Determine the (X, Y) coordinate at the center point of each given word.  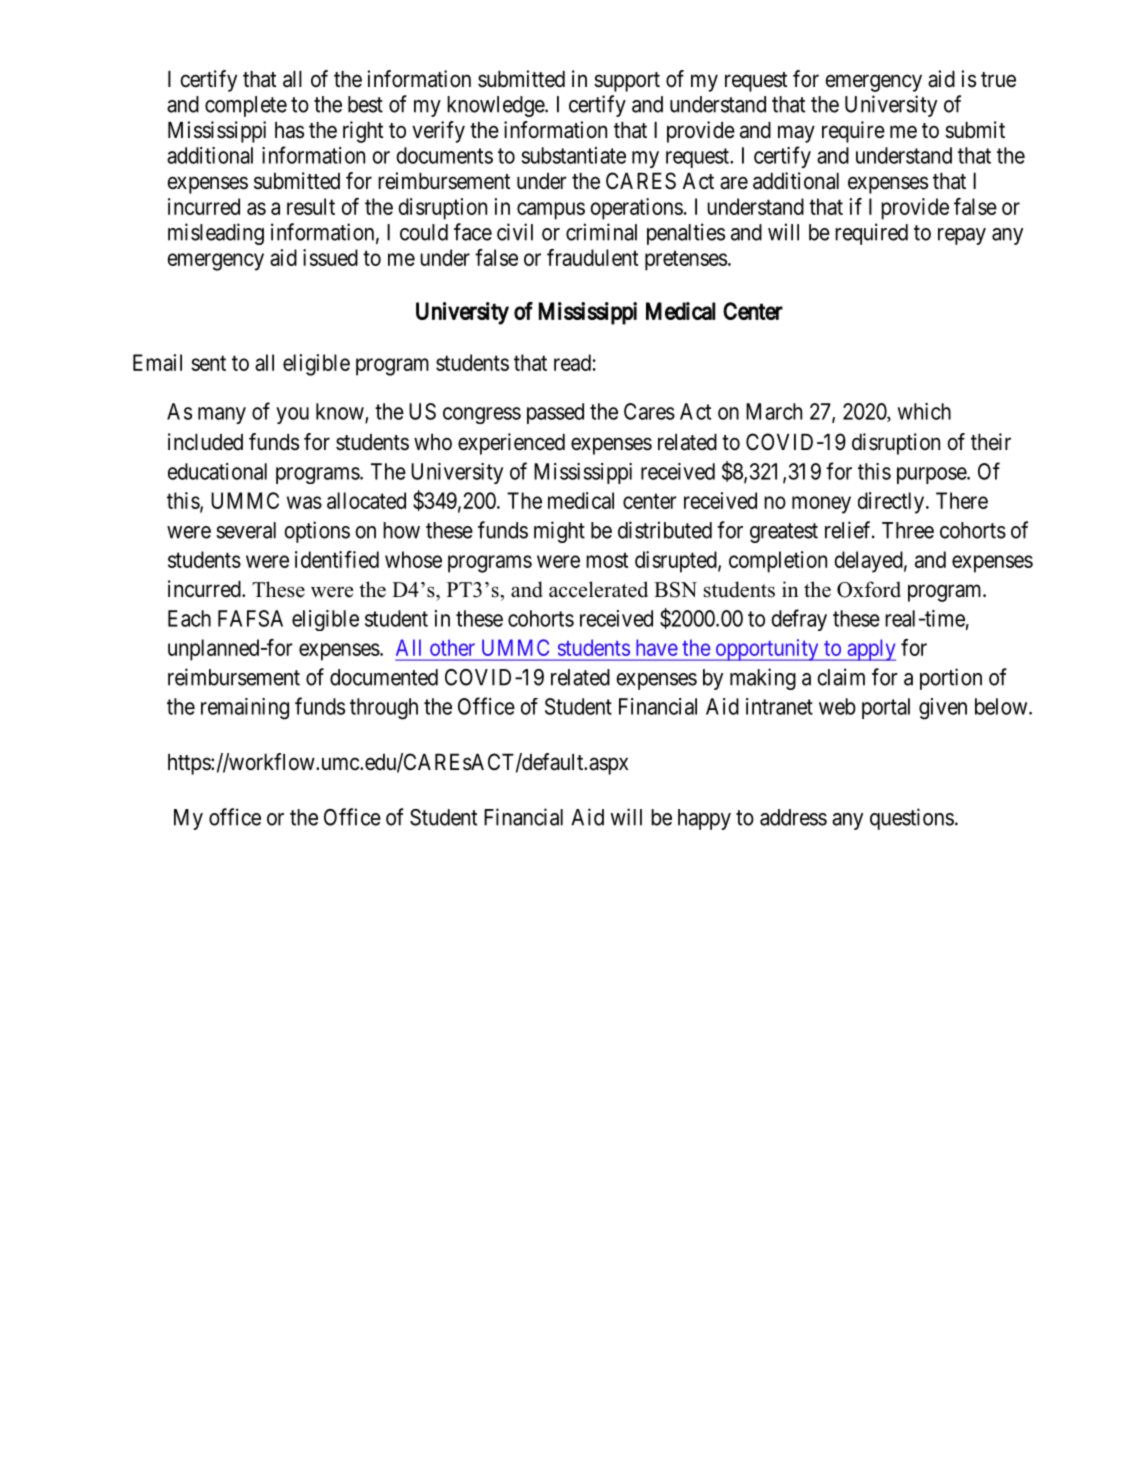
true (998, 80)
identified (337, 559)
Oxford (869, 589)
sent (208, 363)
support (627, 82)
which (924, 411)
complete (246, 106)
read (572, 362)
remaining (245, 709)
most (607, 560)
